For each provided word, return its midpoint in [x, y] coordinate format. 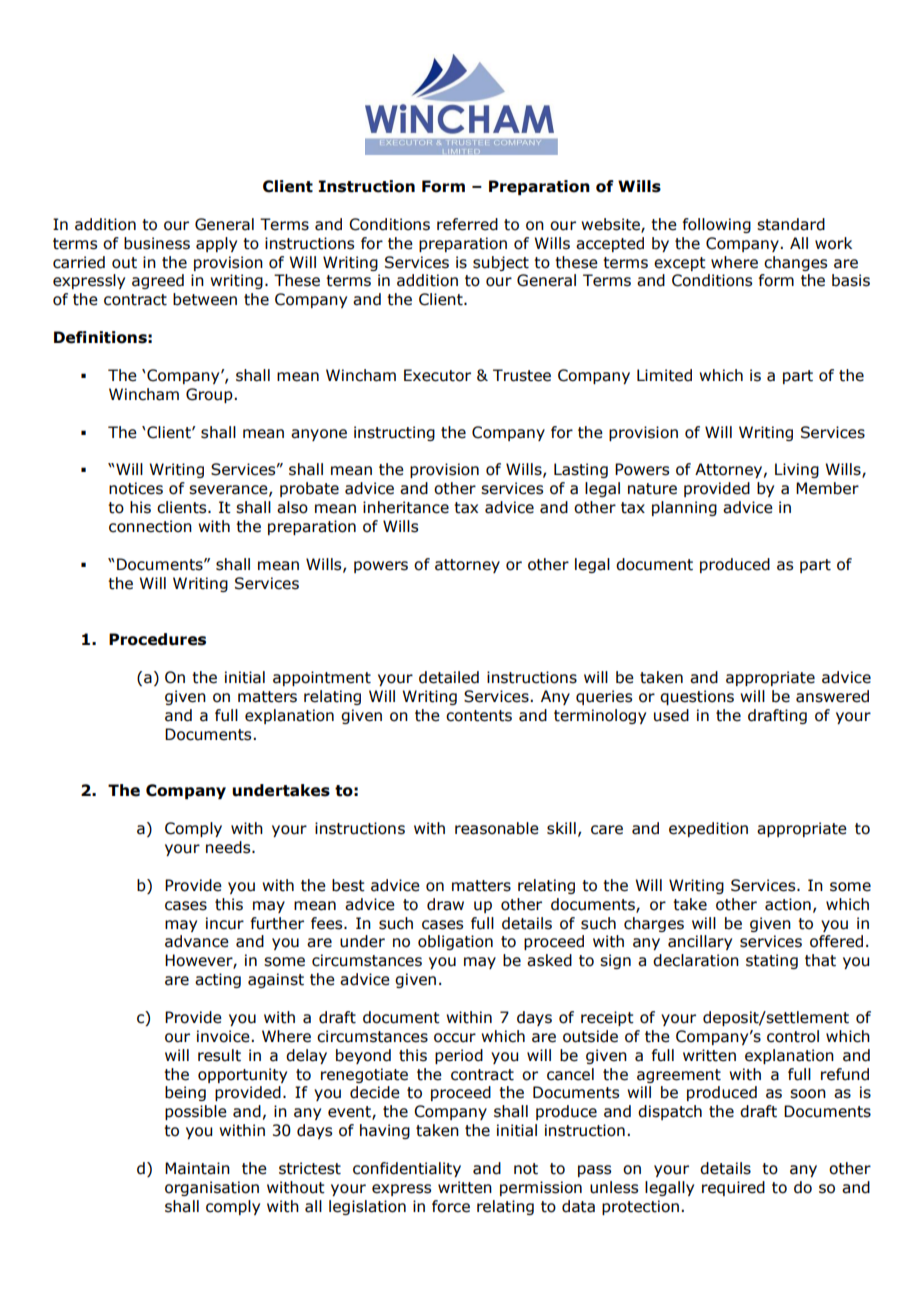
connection [150, 526]
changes [795, 263]
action [788, 904]
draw [445, 904]
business [157, 243]
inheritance [406, 507]
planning [684, 508]
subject [501, 263]
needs [229, 847]
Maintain [197, 1168]
